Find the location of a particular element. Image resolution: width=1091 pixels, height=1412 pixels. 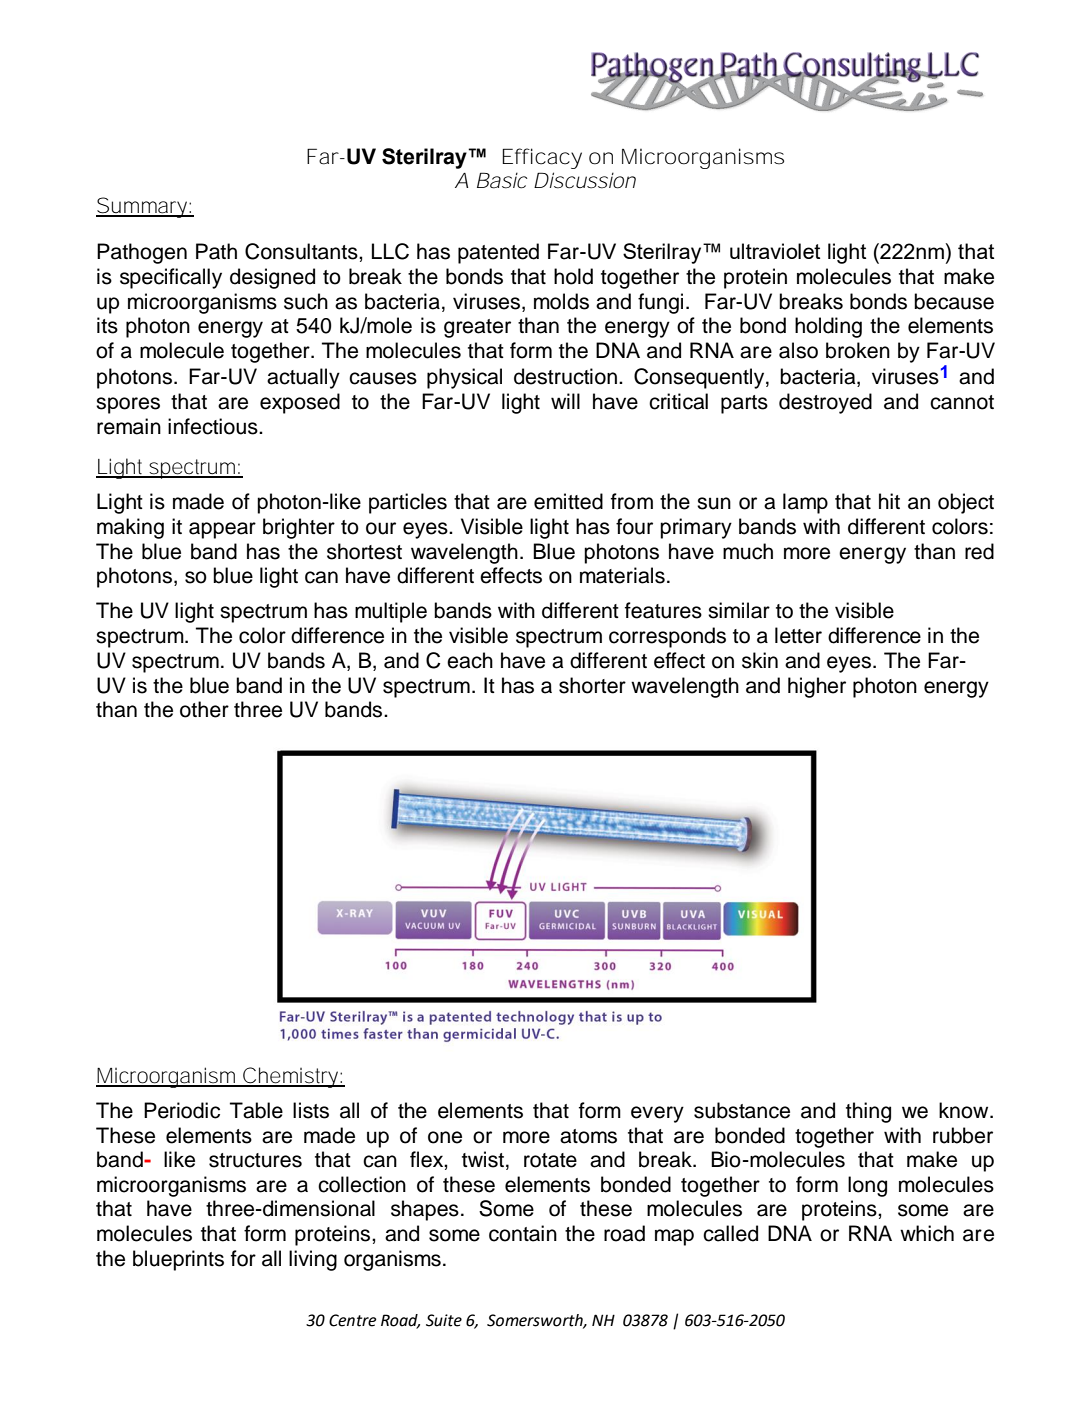

Consultants is located at coordinates (302, 251).
